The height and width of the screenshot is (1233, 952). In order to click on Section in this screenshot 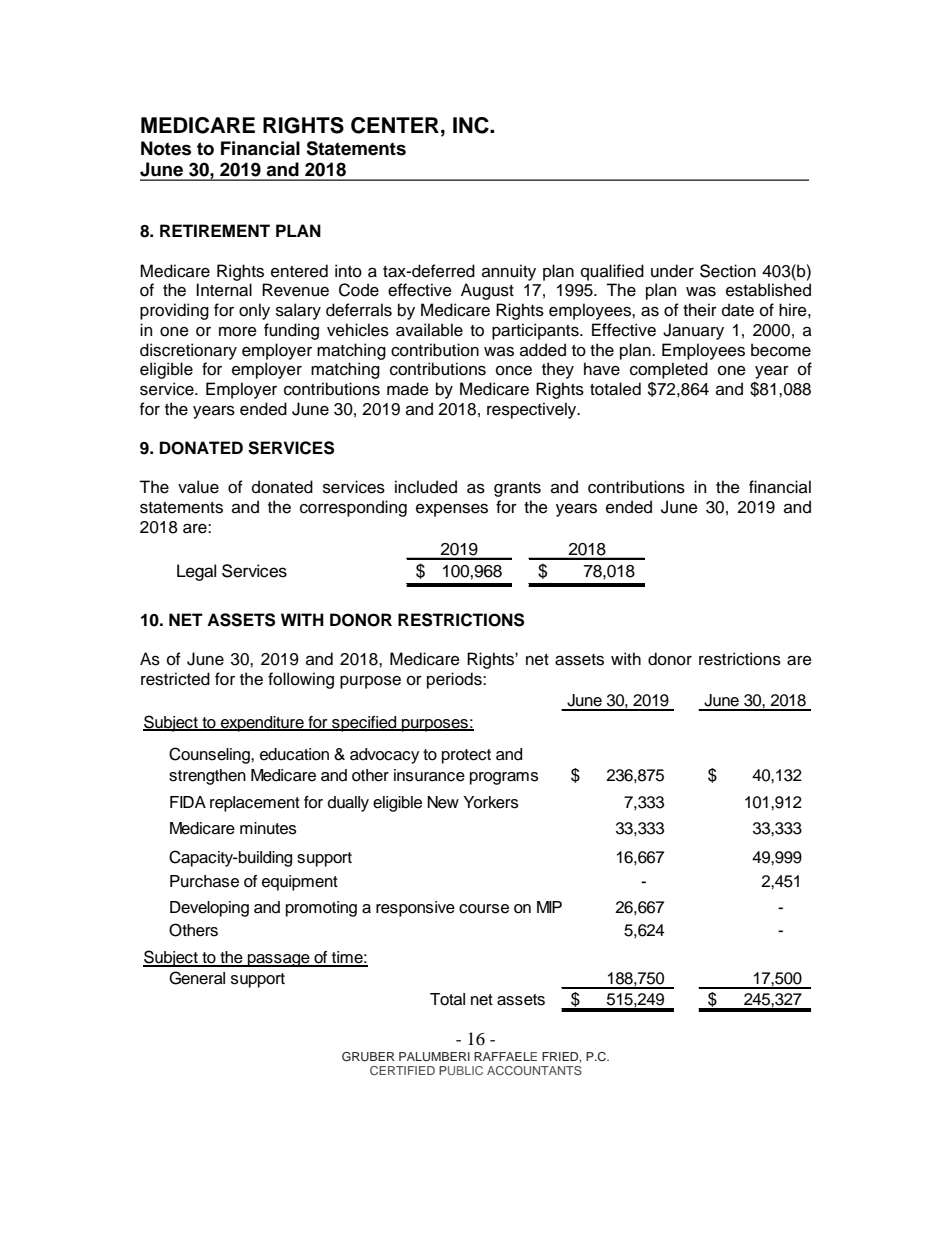, I will do `click(728, 271)`.
